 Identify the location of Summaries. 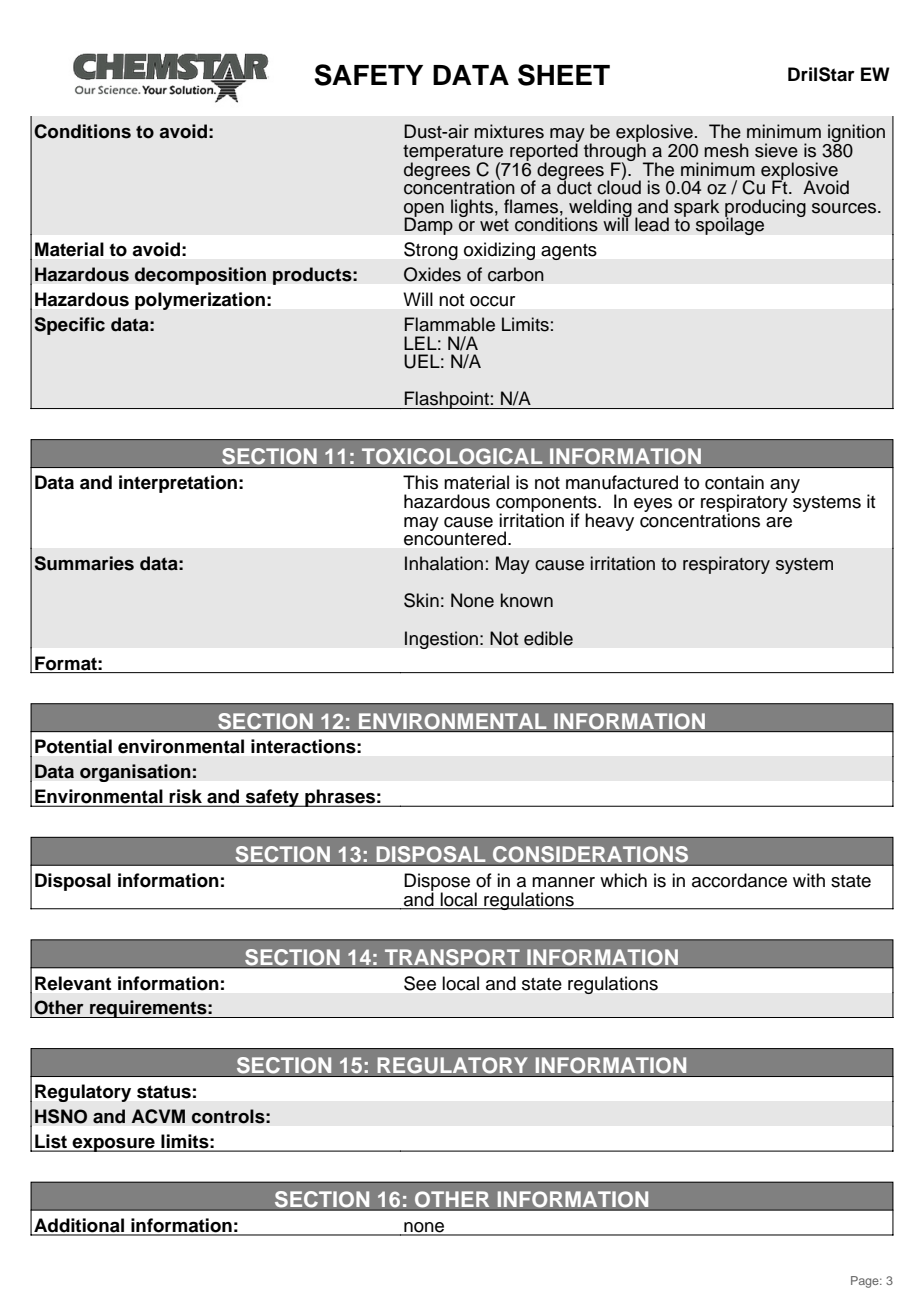
(84, 563).
